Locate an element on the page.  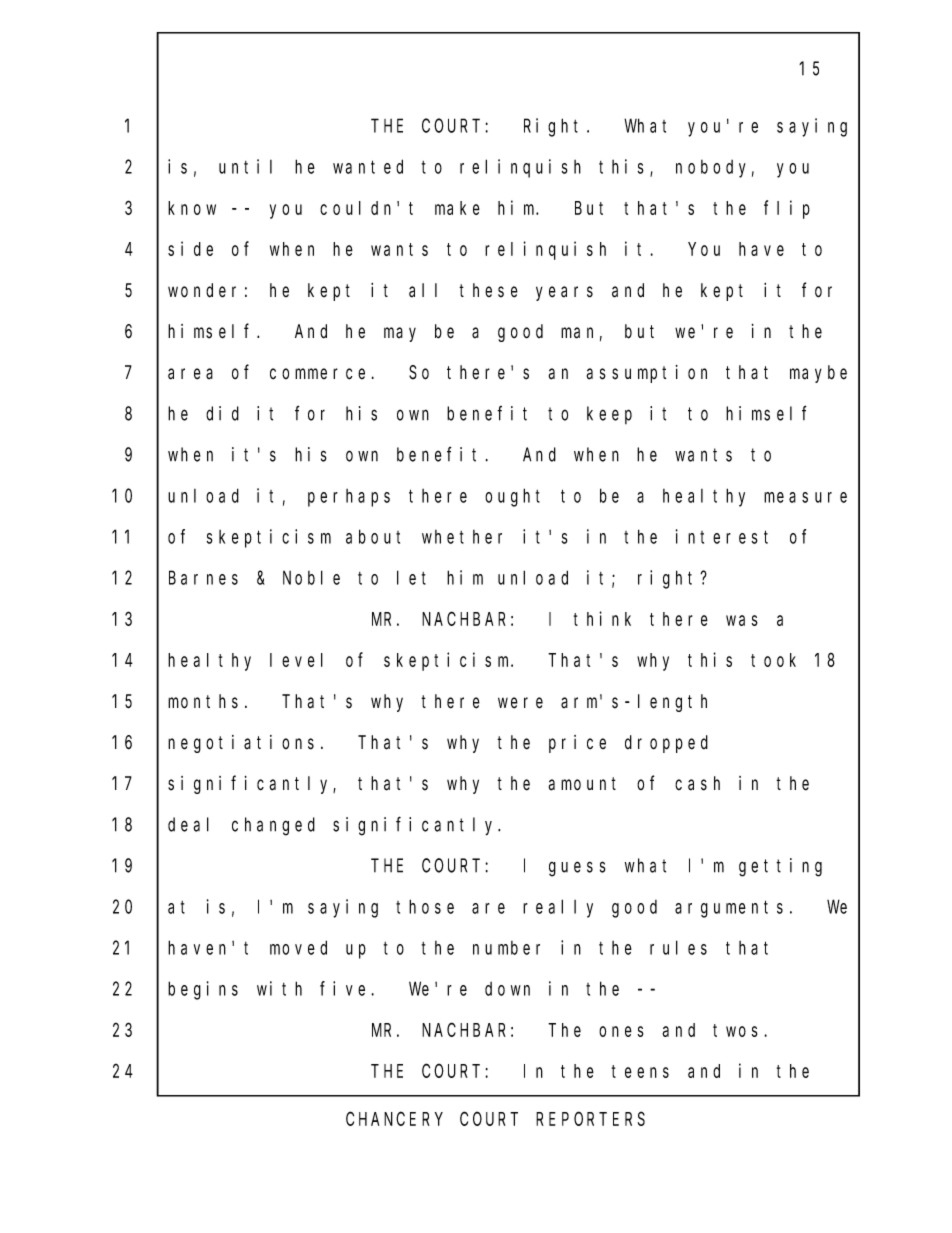
years is located at coordinates (564, 293).
